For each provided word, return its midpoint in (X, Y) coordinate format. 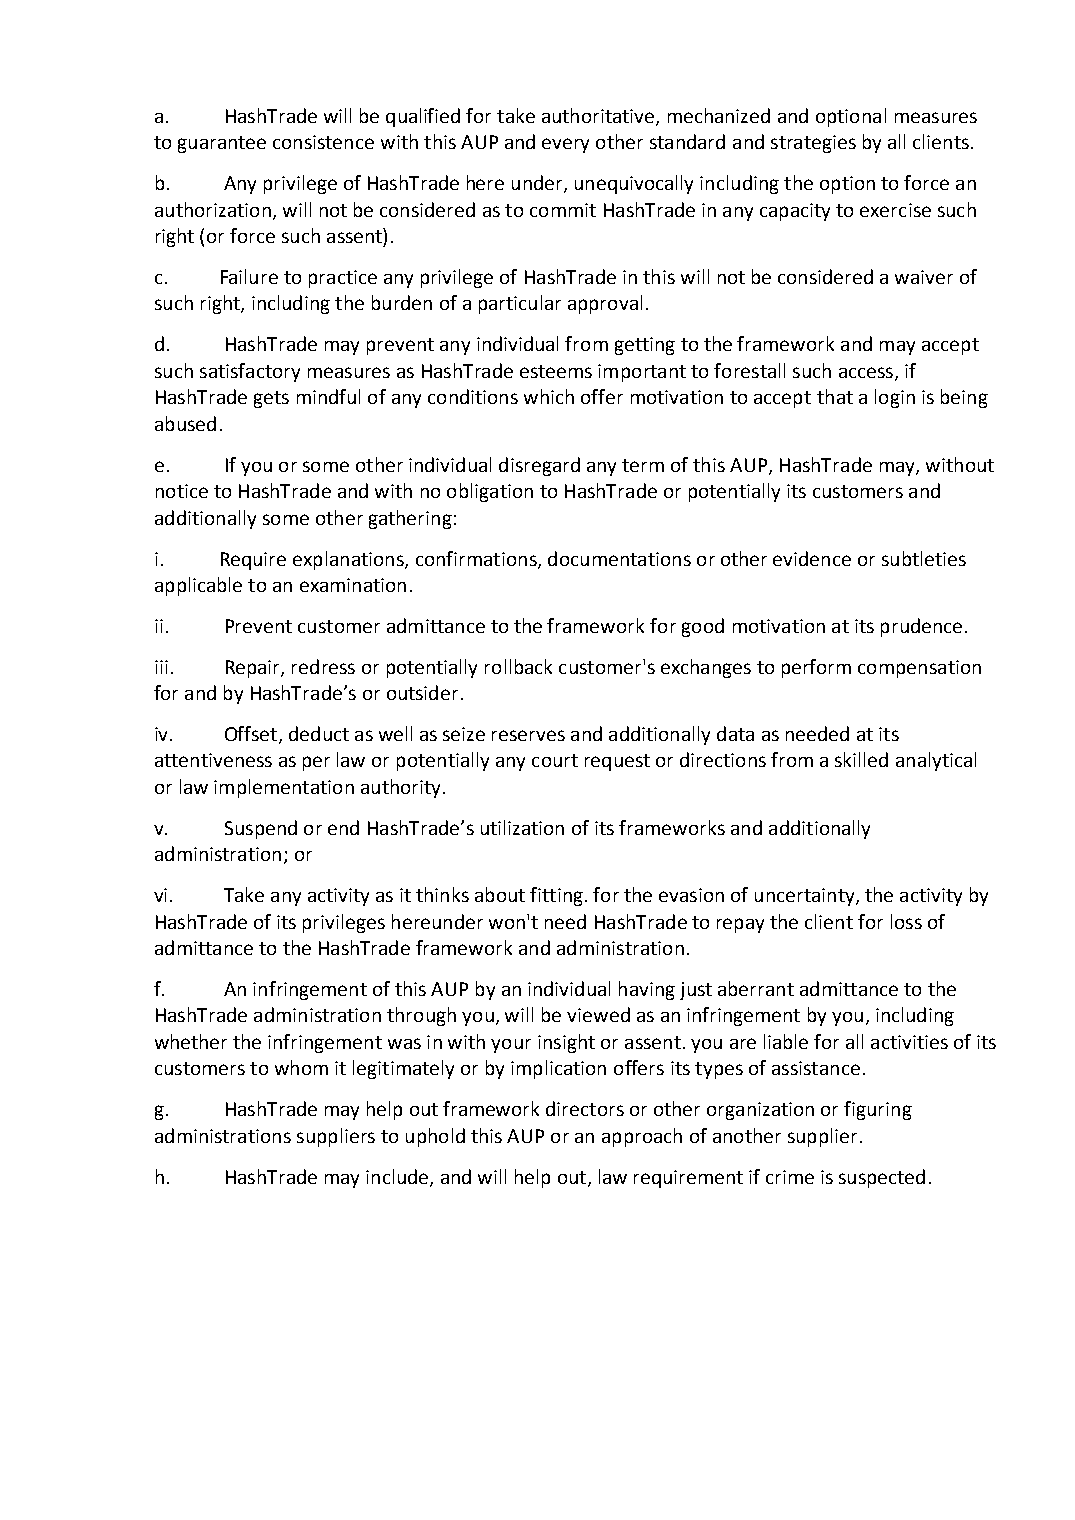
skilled (861, 759)
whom (301, 1067)
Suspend (261, 829)
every (565, 145)
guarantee (222, 144)
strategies (813, 144)
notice (182, 491)
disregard (539, 466)
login (895, 398)
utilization (522, 827)
